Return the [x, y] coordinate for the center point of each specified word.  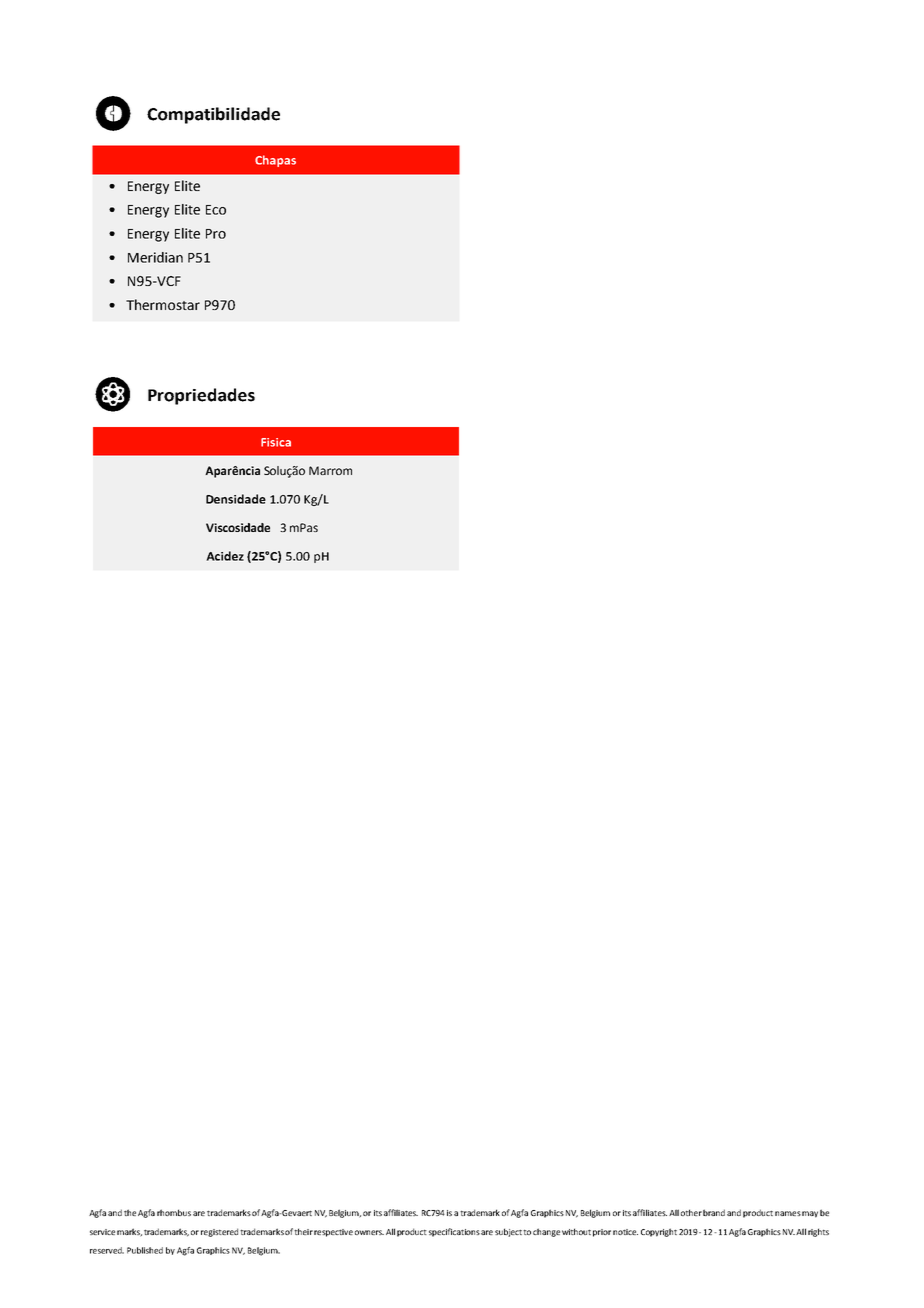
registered [219, 1232]
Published [145, 1250]
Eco [216, 210]
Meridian [155, 257]
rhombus [174, 1212]
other [691, 1212]
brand [714, 1212]
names [788, 1213]
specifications [454, 1232]
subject [509, 1232]
